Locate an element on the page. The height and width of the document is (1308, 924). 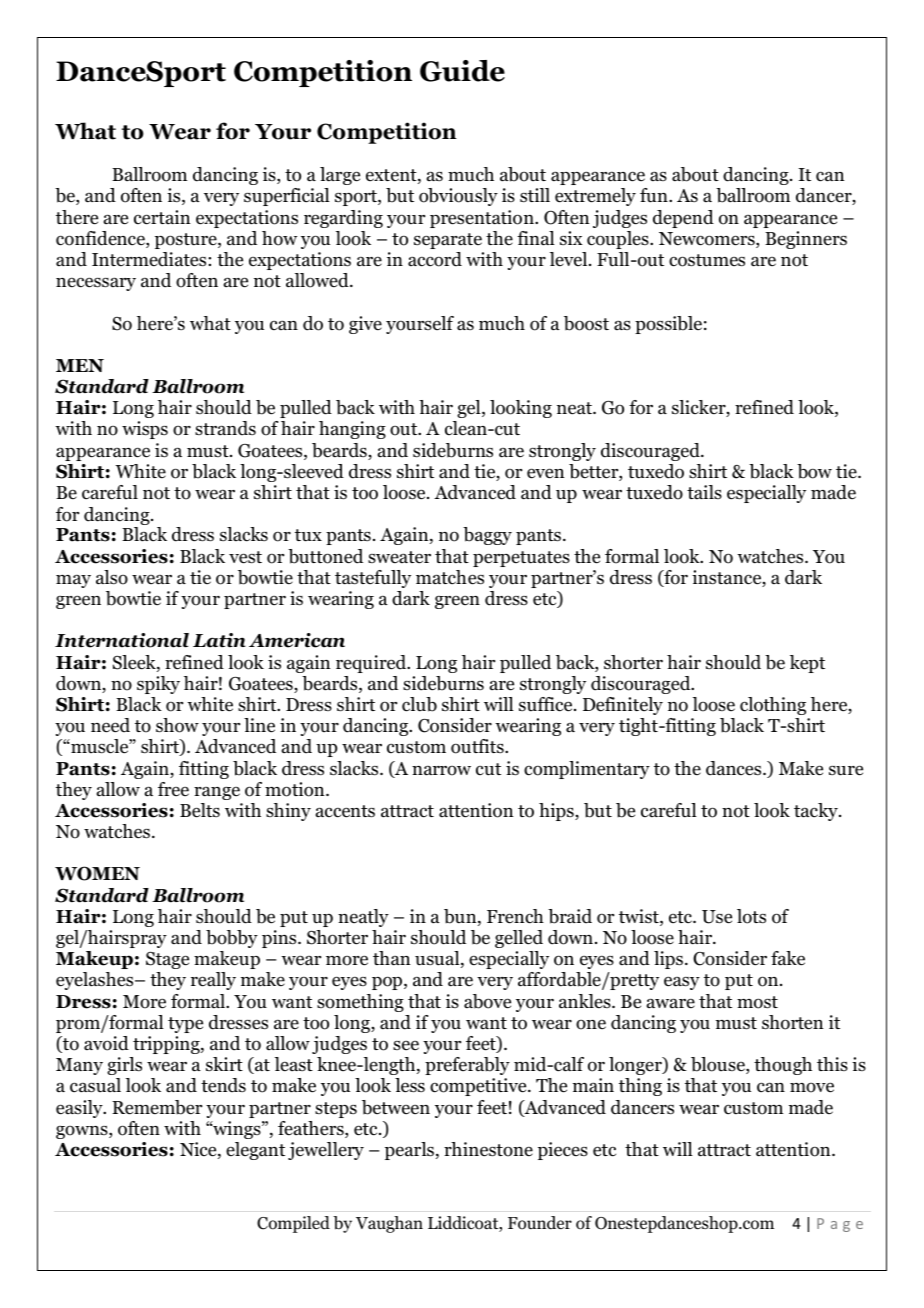
tails is located at coordinates (704, 492).
